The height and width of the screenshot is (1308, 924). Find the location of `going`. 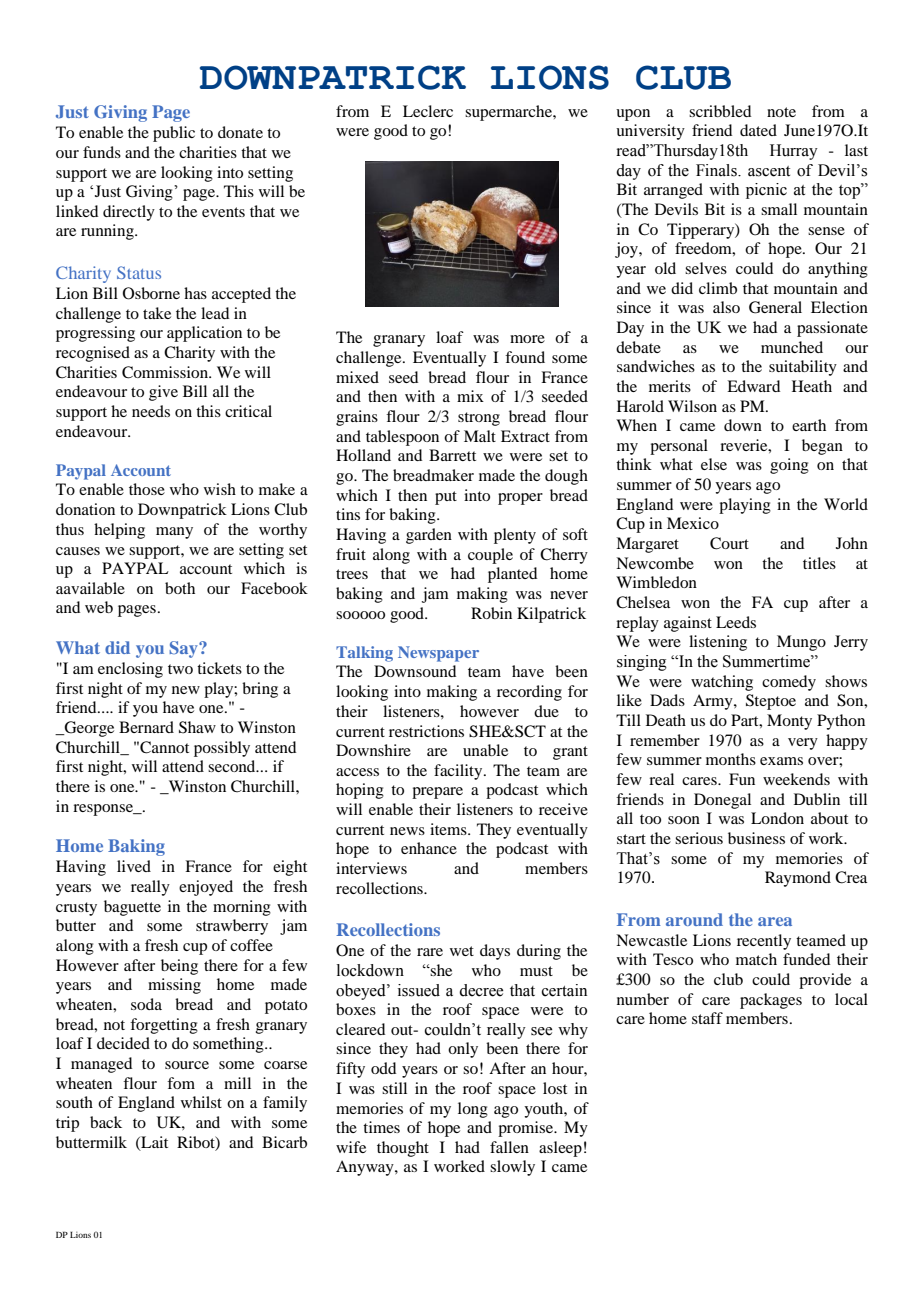

going is located at coordinates (789, 466).
